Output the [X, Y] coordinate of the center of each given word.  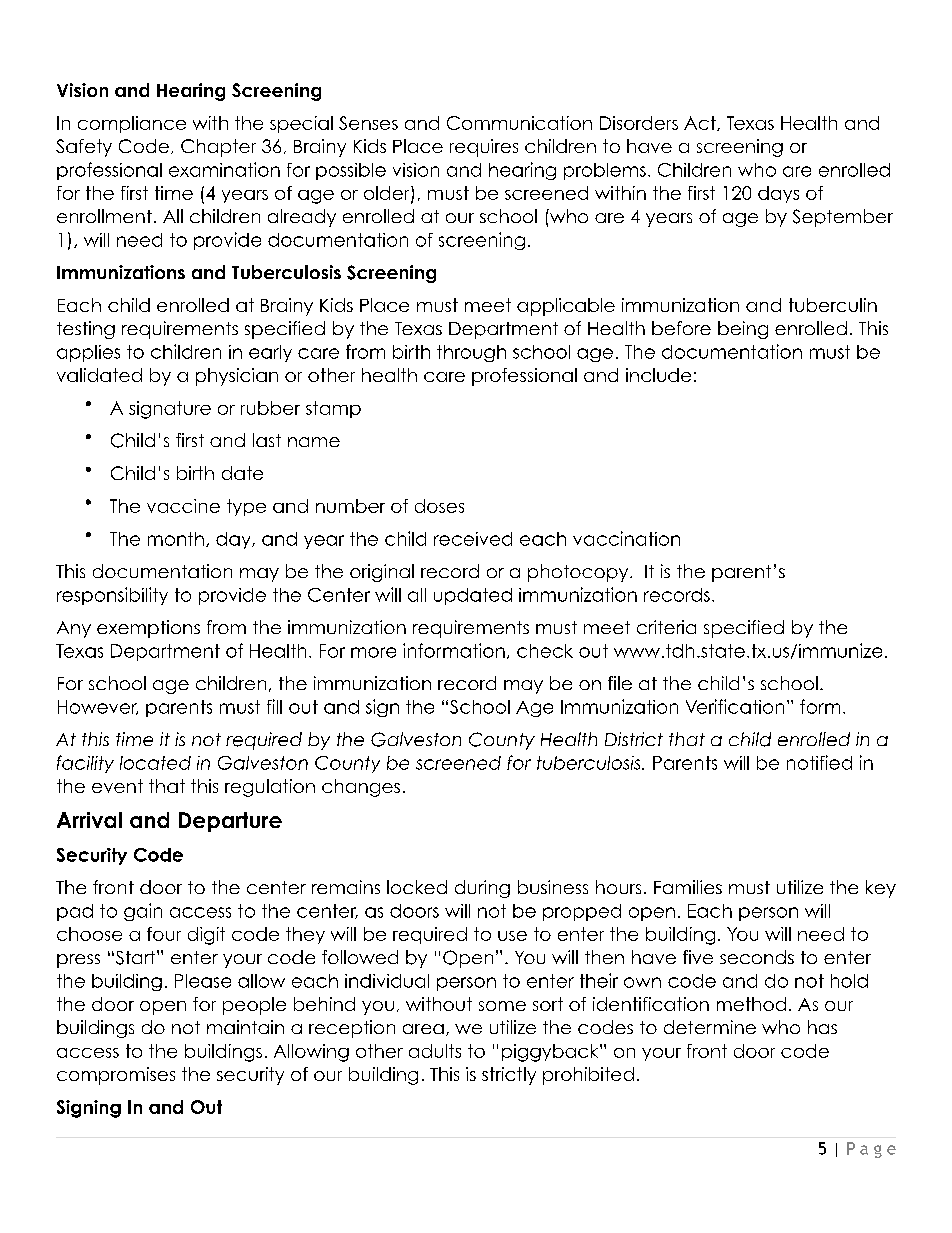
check [545, 651]
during [482, 889]
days [778, 194]
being [743, 330]
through [471, 353]
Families [688, 887]
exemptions [148, 629]
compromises [116, 1076]
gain [143, 912]
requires [484, 148]
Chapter [218, 148]
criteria [666, 627]
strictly [509, 1076]
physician [237, 377]
